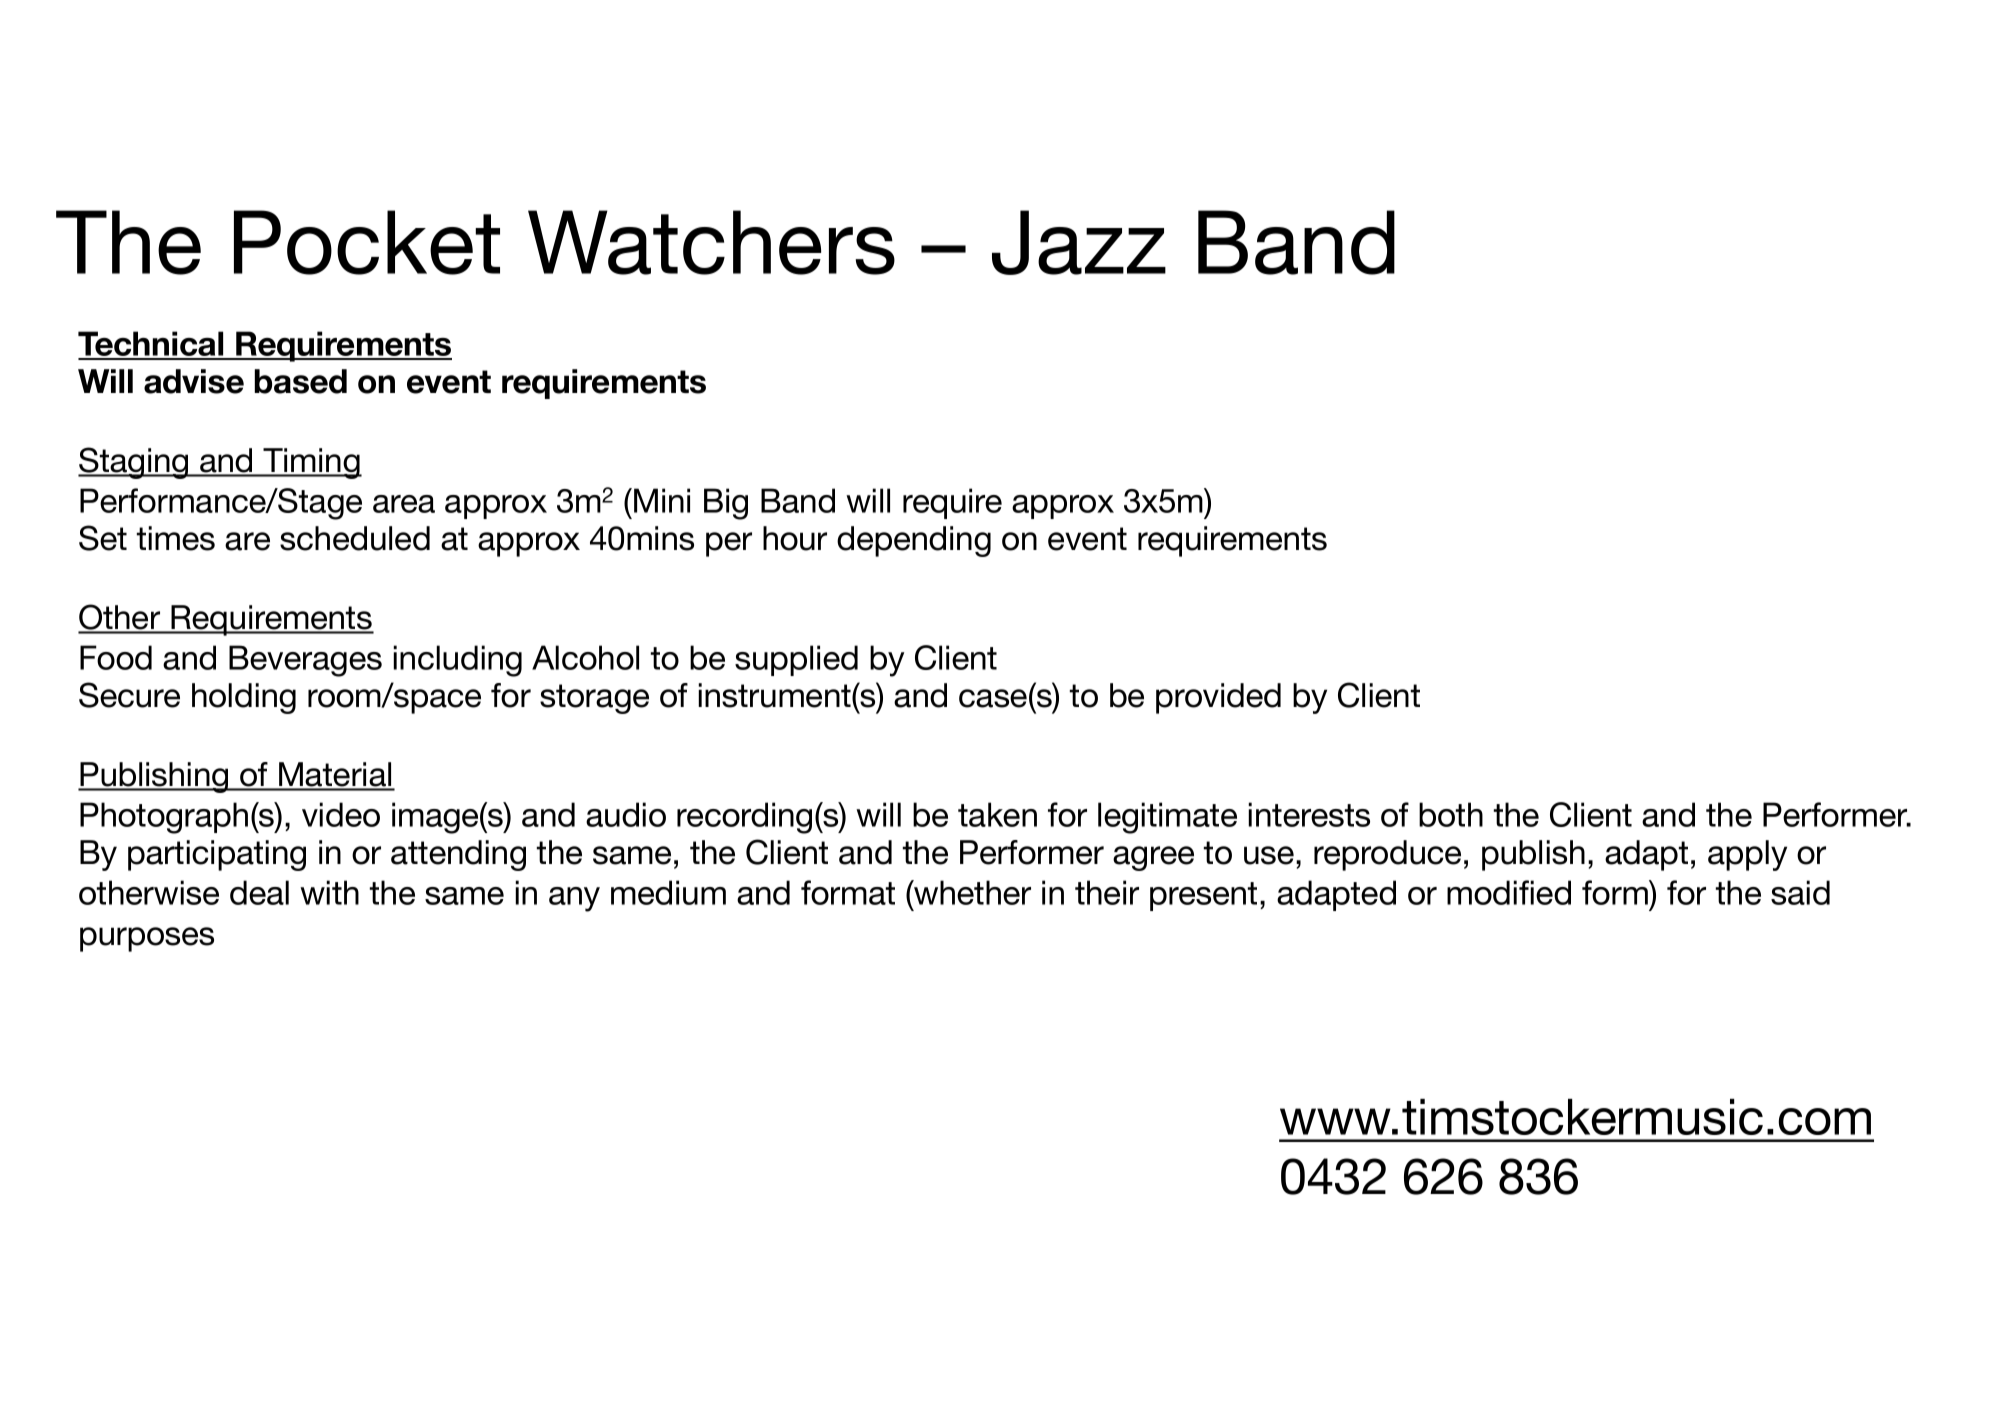 The height and width of the screenshot is (1416, 2003). Describe the element at coordinates (300, 381) in the screenshot. I see `based` at that location.
